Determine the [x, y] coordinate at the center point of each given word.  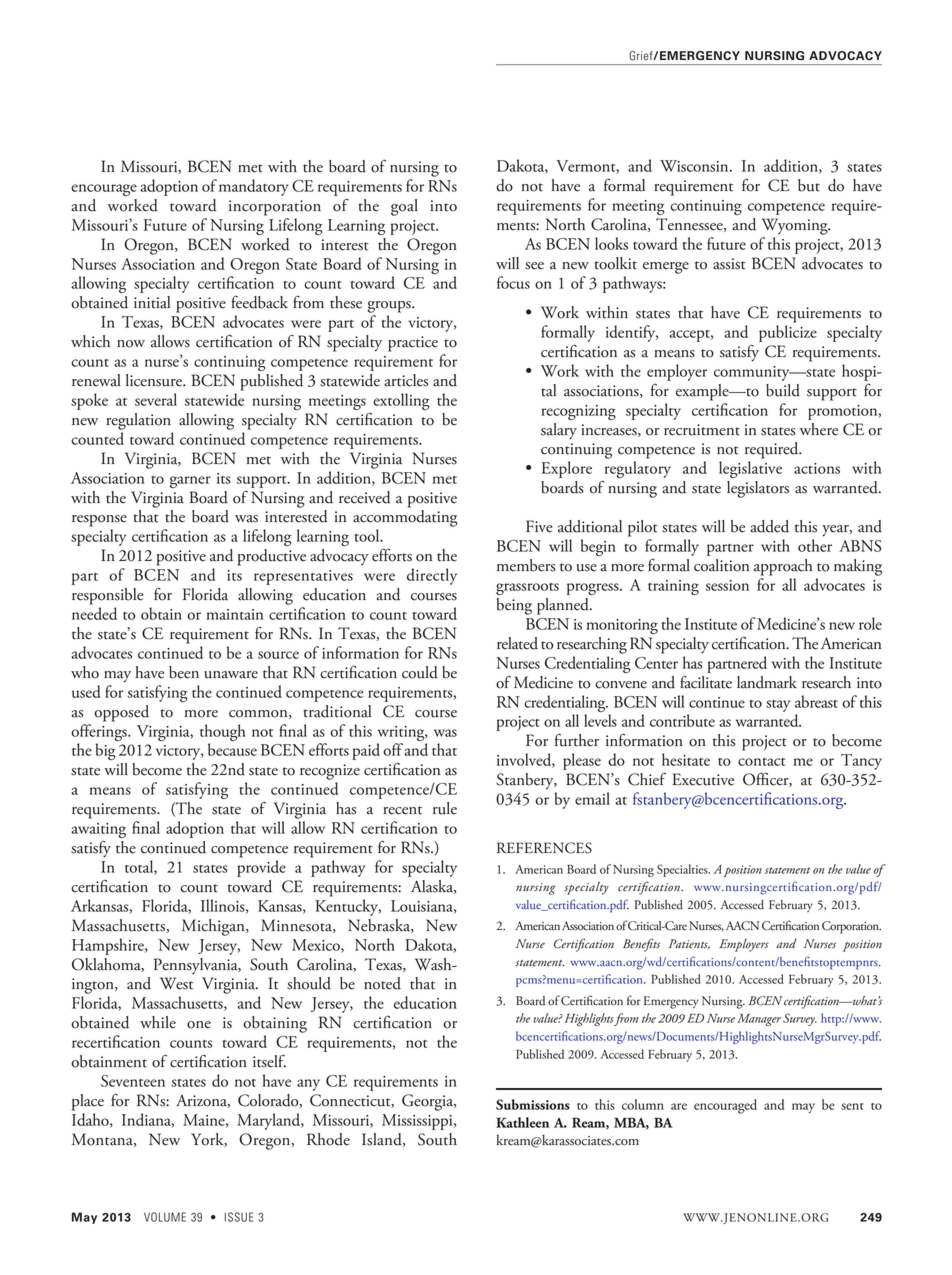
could [420, 672]
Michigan [214, 927]
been [184, 672]
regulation [138, 421]
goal [404, 207]
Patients [689, 944]
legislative [750, 469]
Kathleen [522, 1122]
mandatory [254, 187]
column [643, 1104]
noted [382, 983]
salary [559, 431]
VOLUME [165, 1217]
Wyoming [796, 226]
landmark [767, 682]
